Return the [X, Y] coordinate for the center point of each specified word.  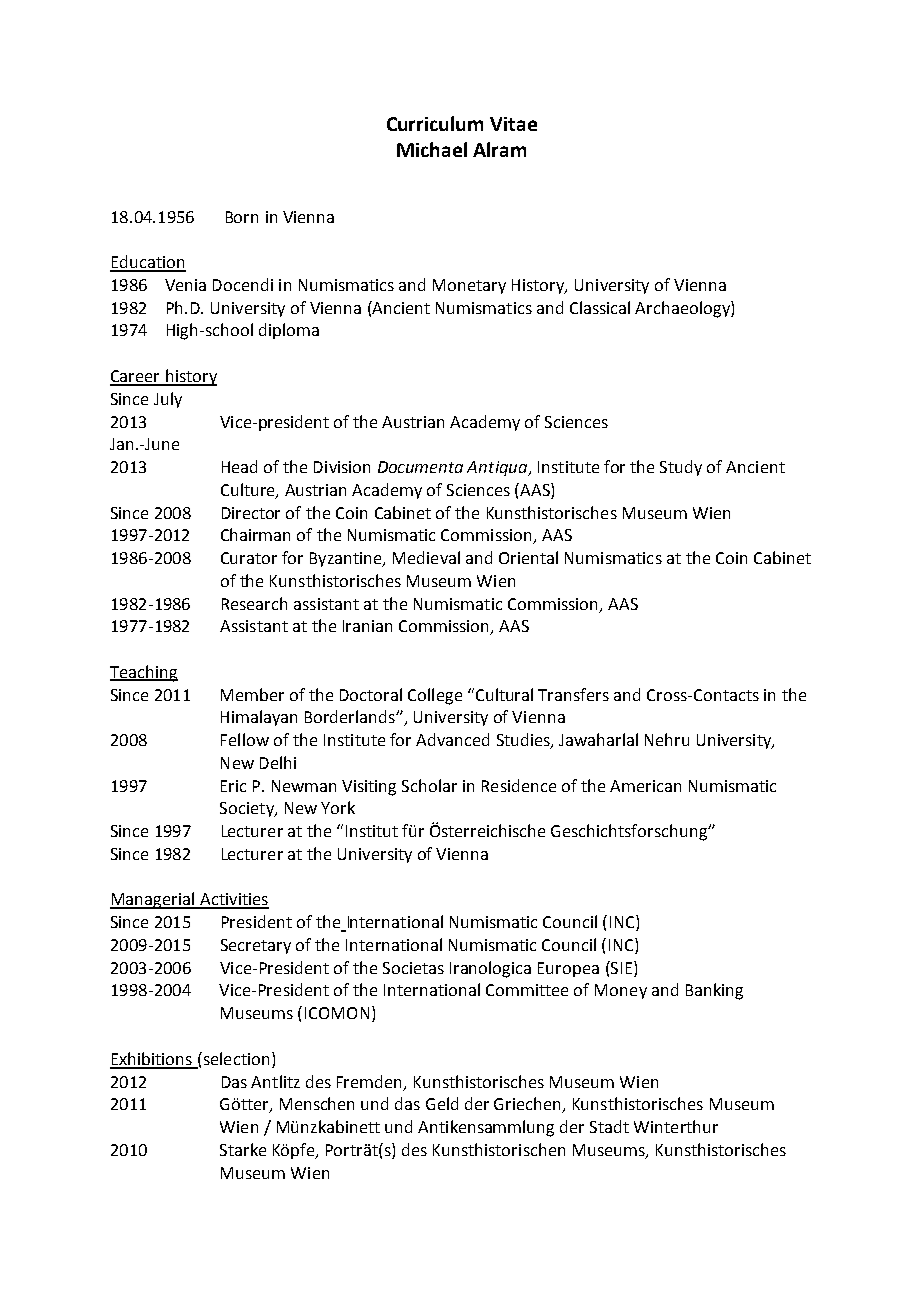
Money [621, 991]
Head [239, 466]
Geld [442, 1103]
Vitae [513, 124]
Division [342, 467]
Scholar [429, 785]
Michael [432, 149]
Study [681, 468]
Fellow [245, 739]
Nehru [667, 739]
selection [235, 1058]
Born [242, 217]
